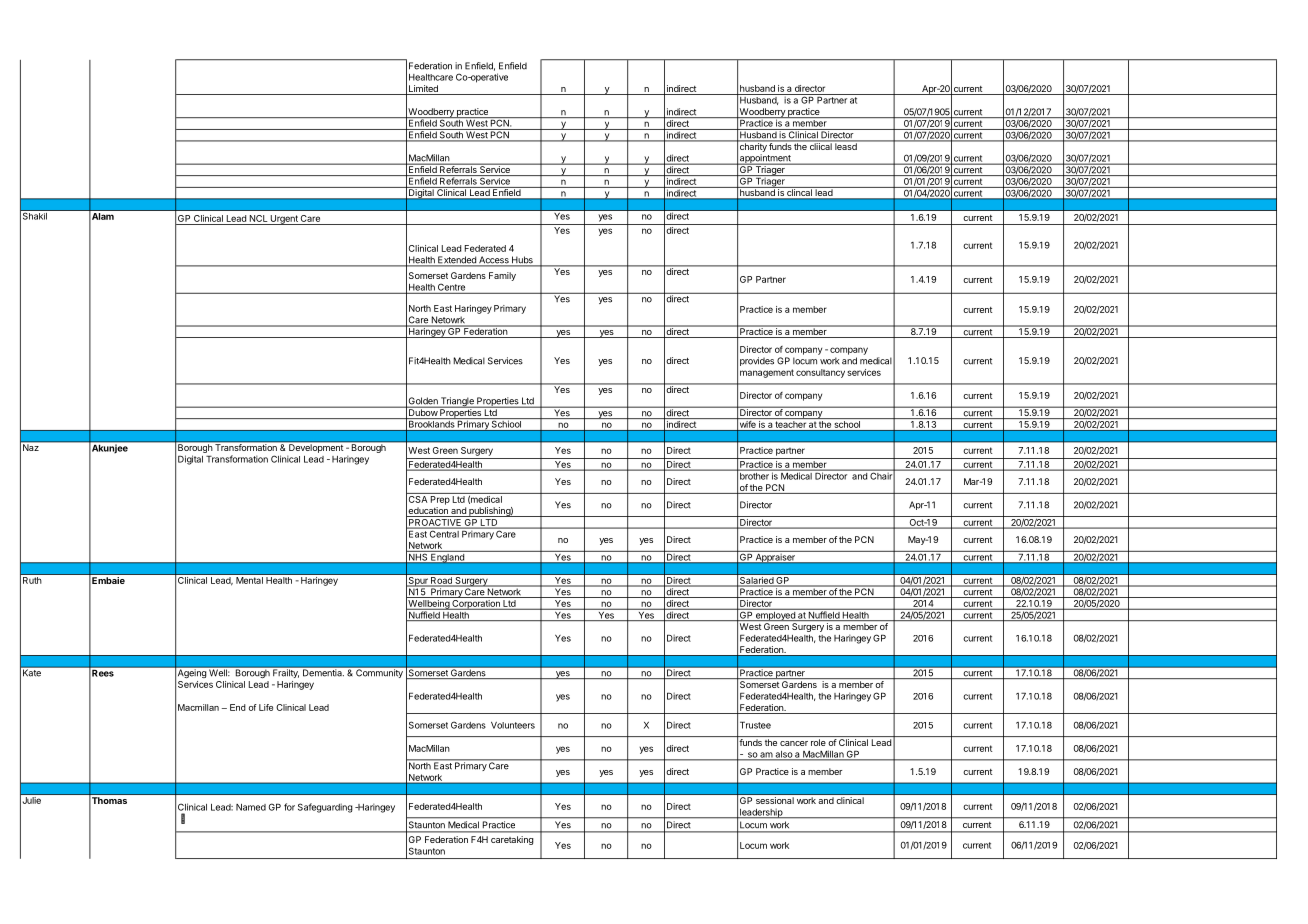 Image resolution: width=1308 pixels, height=924 pixels. What do you see at coordinates (423, 90) in the screenshot?
I see `Limited` at bounding box center [423, 90].
